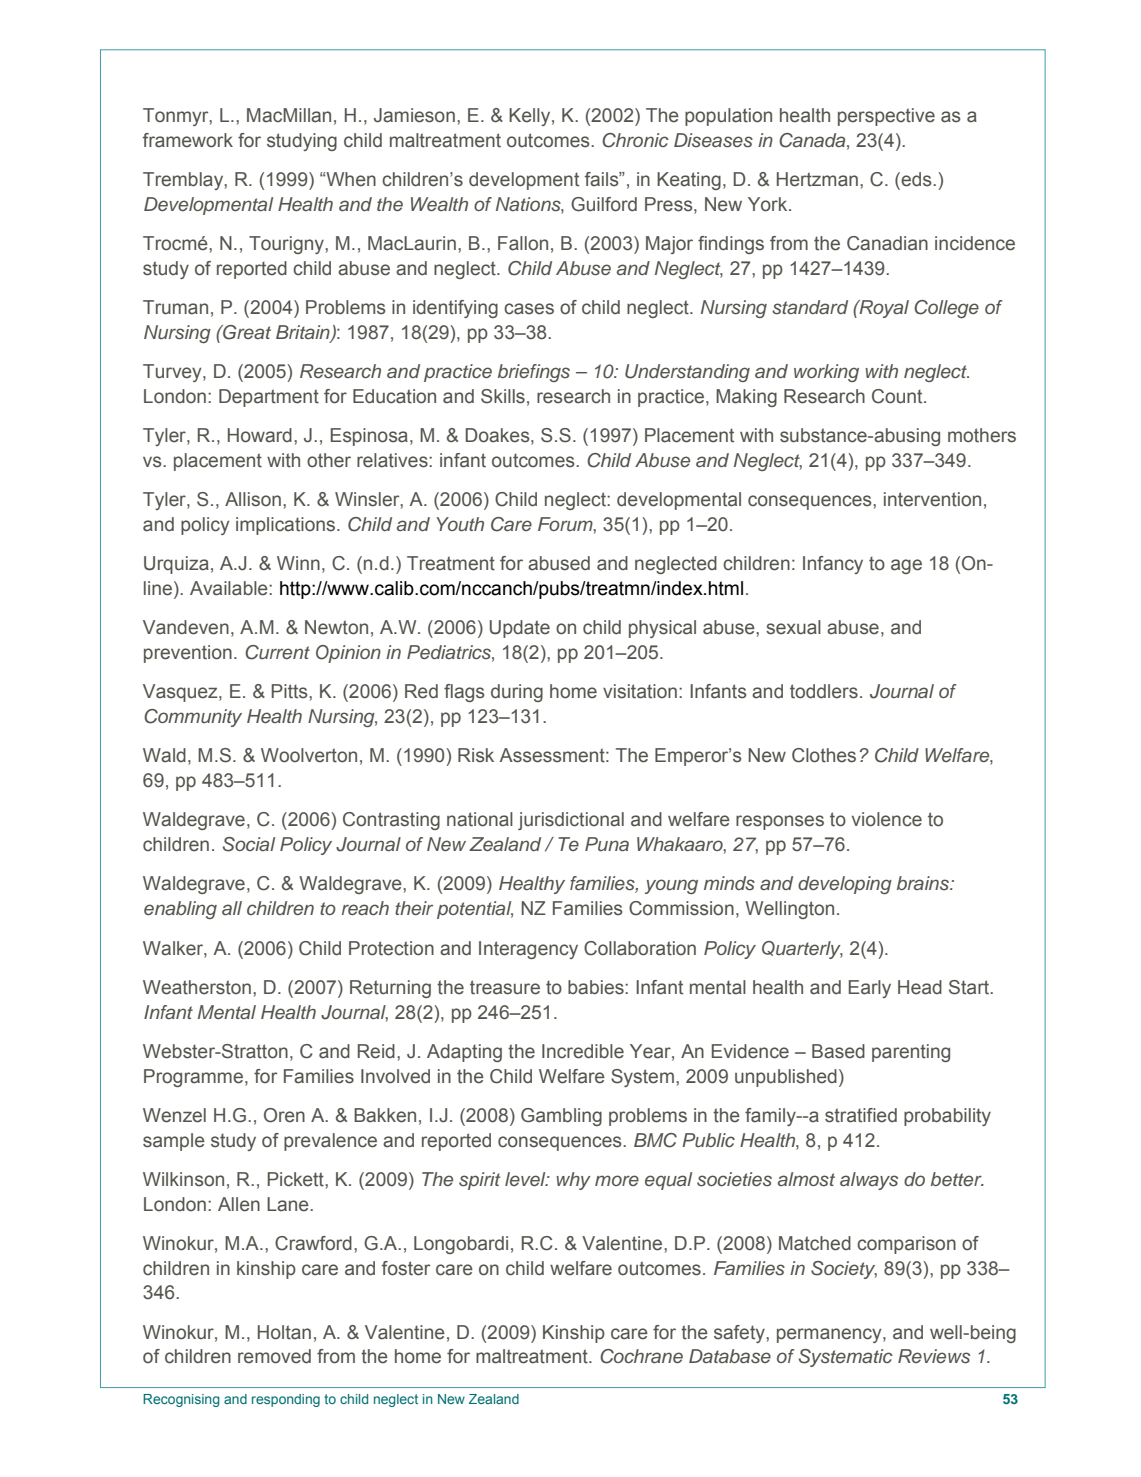 The height and width of the screenshot is (1477, 1141). What do you see at coordinates (291, 691) in the screenshot?
I see `Pitts` at bounding box center [291, 691].
